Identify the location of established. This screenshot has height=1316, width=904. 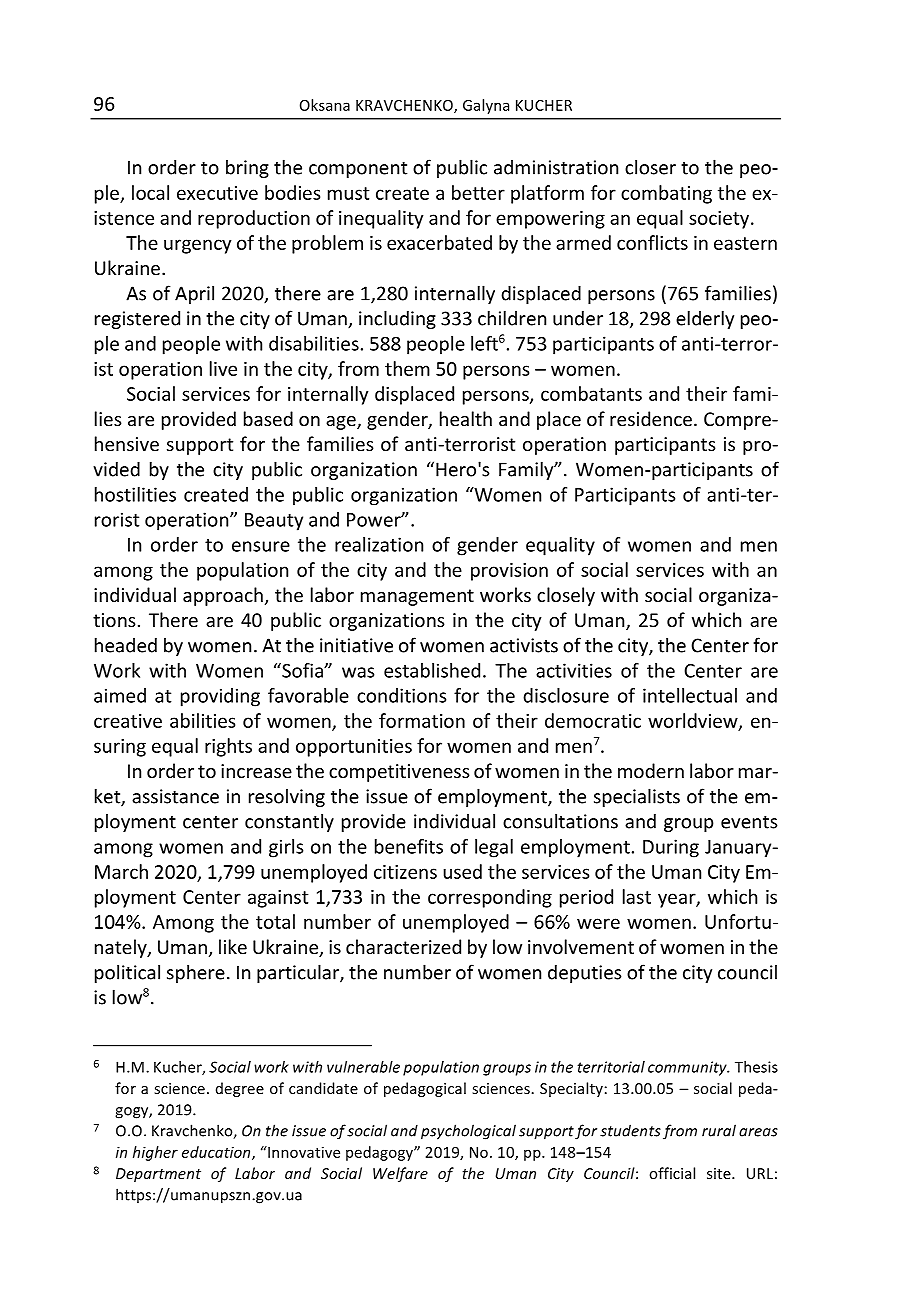
(432, 670).
